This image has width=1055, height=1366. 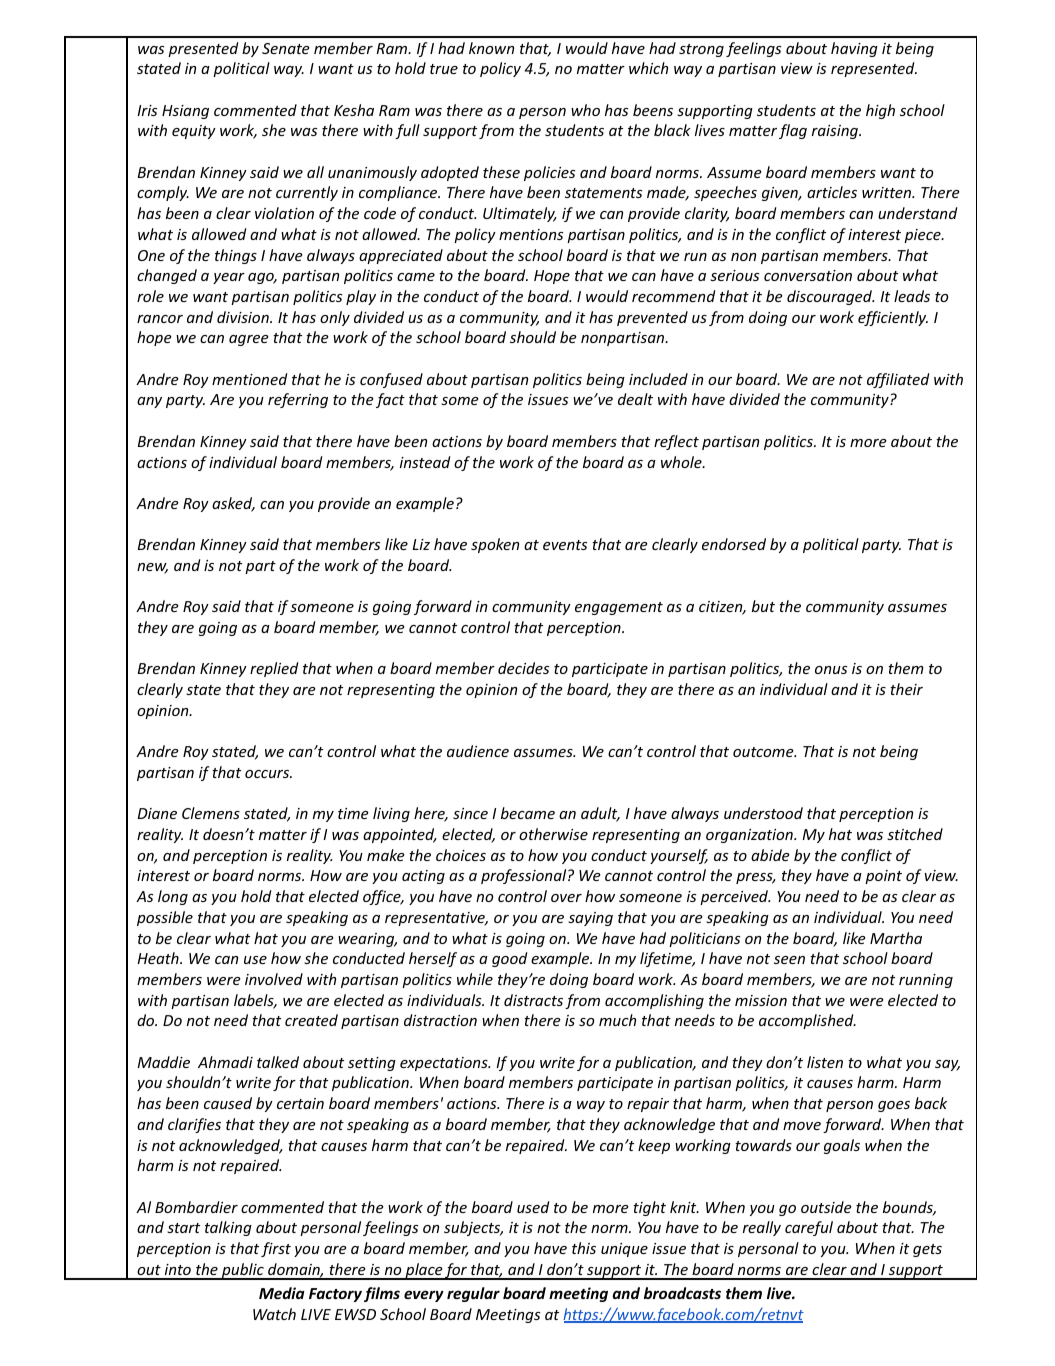 What do you see at coordinates (898, 380) in the image?
I see `affiliated` at bounding box center [898, 380].
